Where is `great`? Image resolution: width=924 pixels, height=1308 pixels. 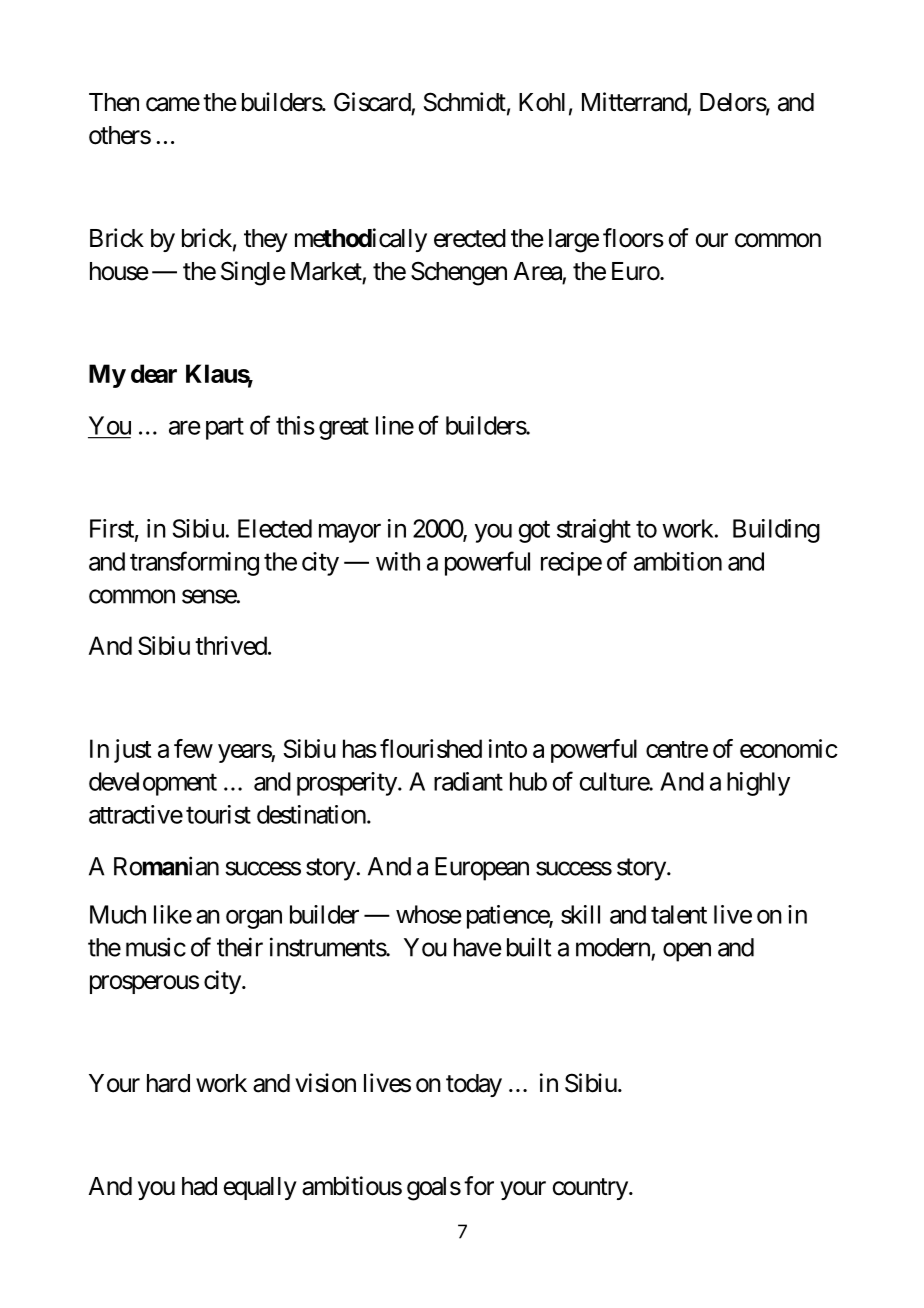 great is located at coordinates (344, 429).
